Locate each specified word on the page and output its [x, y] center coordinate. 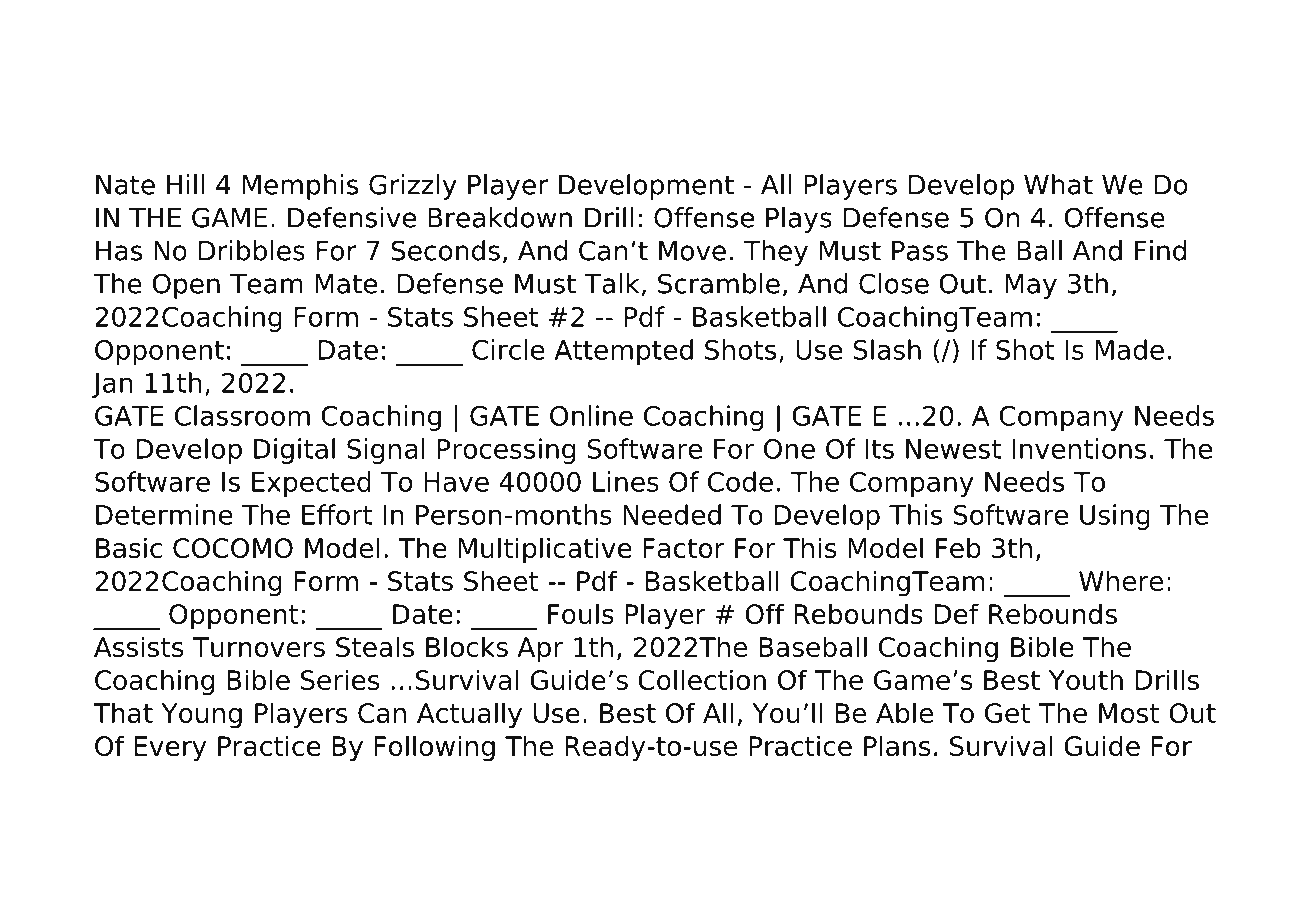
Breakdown [500, 217]
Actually [469, 715]
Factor [684, 548]
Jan [112, 385]
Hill [185, 184]
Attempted [623, 352]
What [1058, 184]
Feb [958, 547]
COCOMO [233, 548]
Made [1130, 349]
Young [201, 716]
